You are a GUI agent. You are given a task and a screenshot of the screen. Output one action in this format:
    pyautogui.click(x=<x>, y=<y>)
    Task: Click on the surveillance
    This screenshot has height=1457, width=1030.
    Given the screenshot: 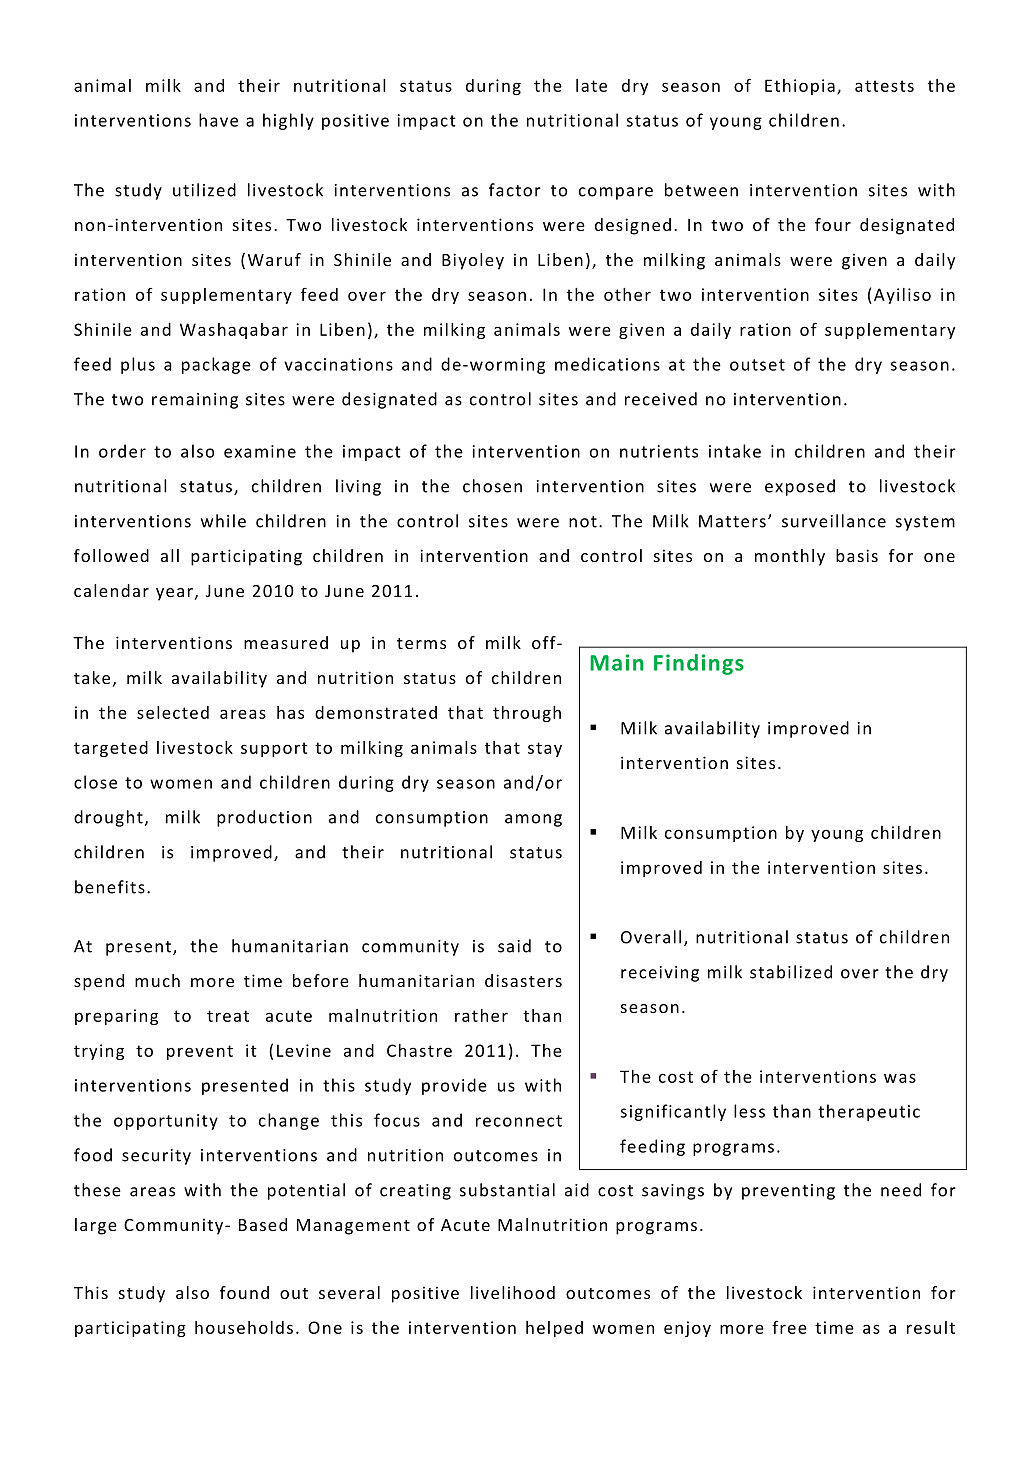 What is the action you would take?
    pyautogui.click(x=834, y=521)
